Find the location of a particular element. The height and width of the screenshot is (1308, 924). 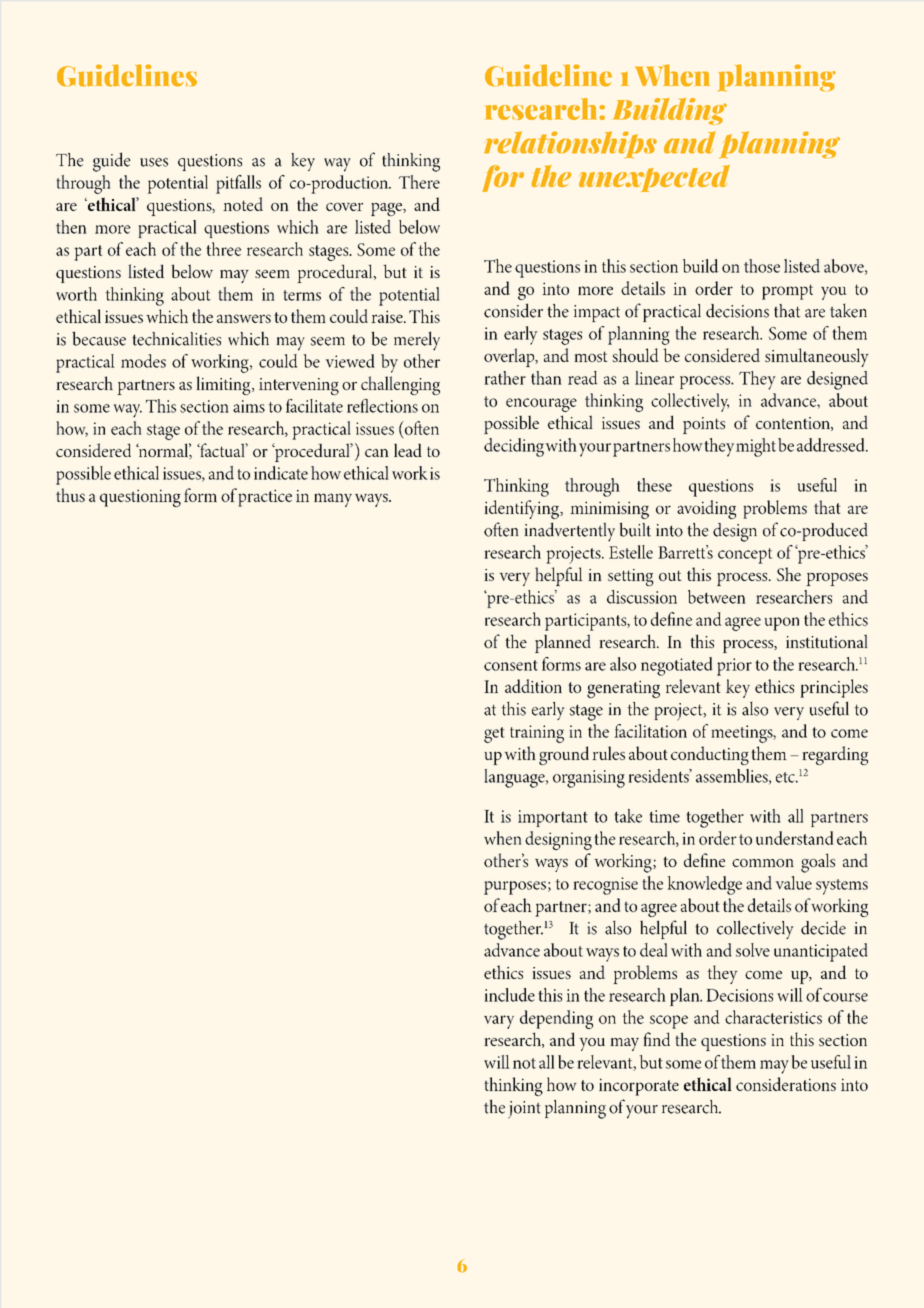

unexpected is located at coordinates (654, 178).
